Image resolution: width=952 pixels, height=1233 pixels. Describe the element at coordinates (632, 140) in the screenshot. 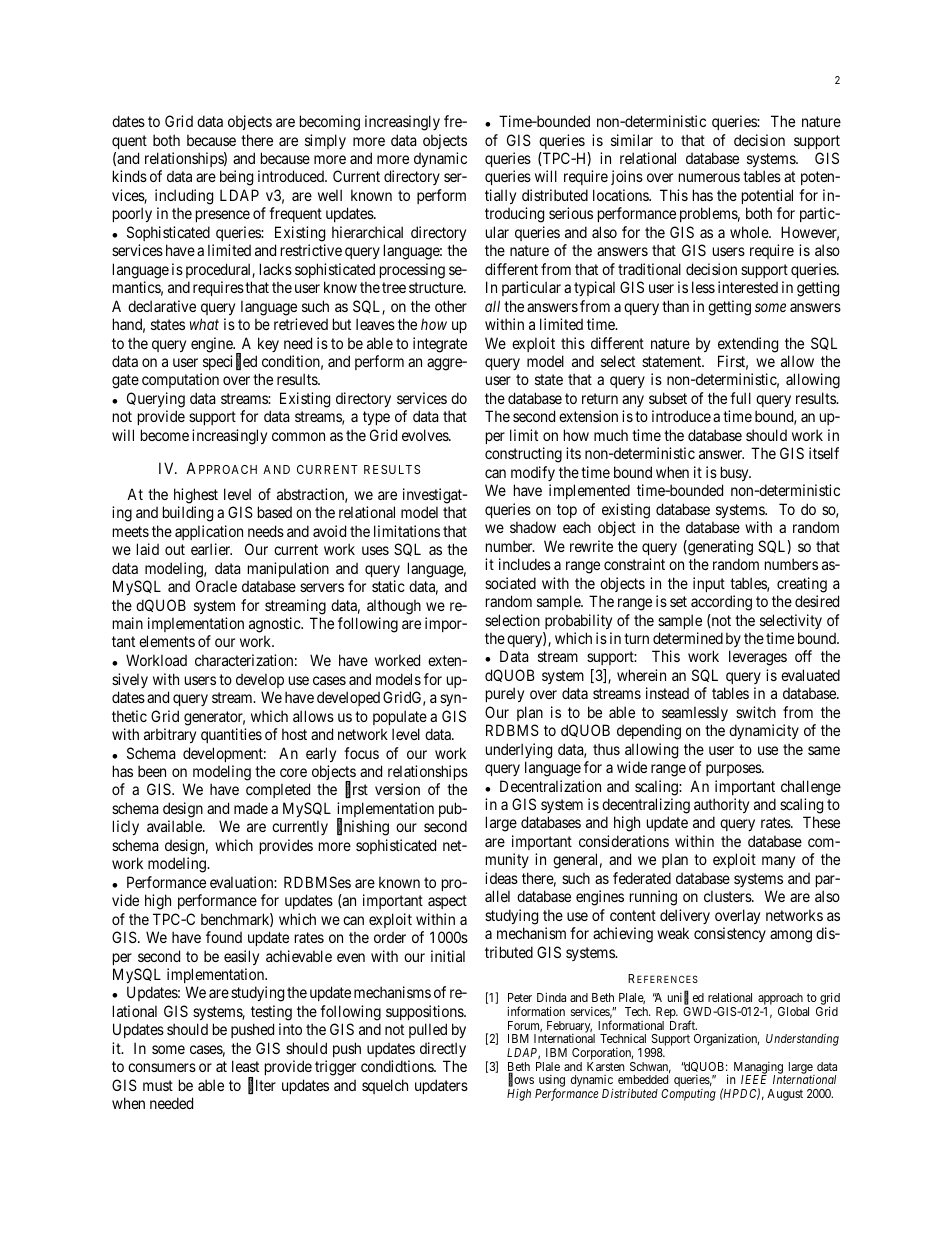

I see `similar` at that location.
